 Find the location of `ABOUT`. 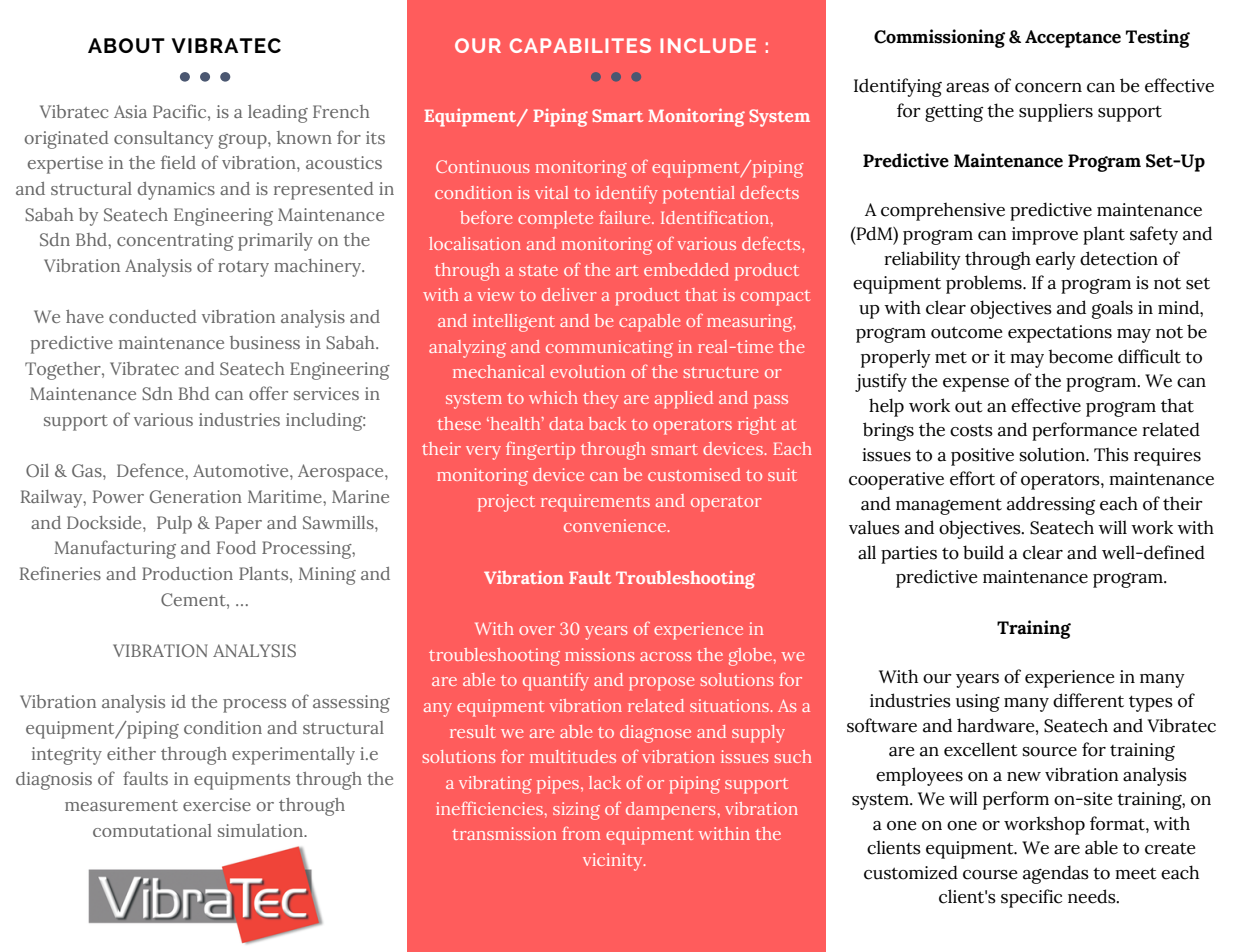

ABOUT is located at coordinates (126, 45).
